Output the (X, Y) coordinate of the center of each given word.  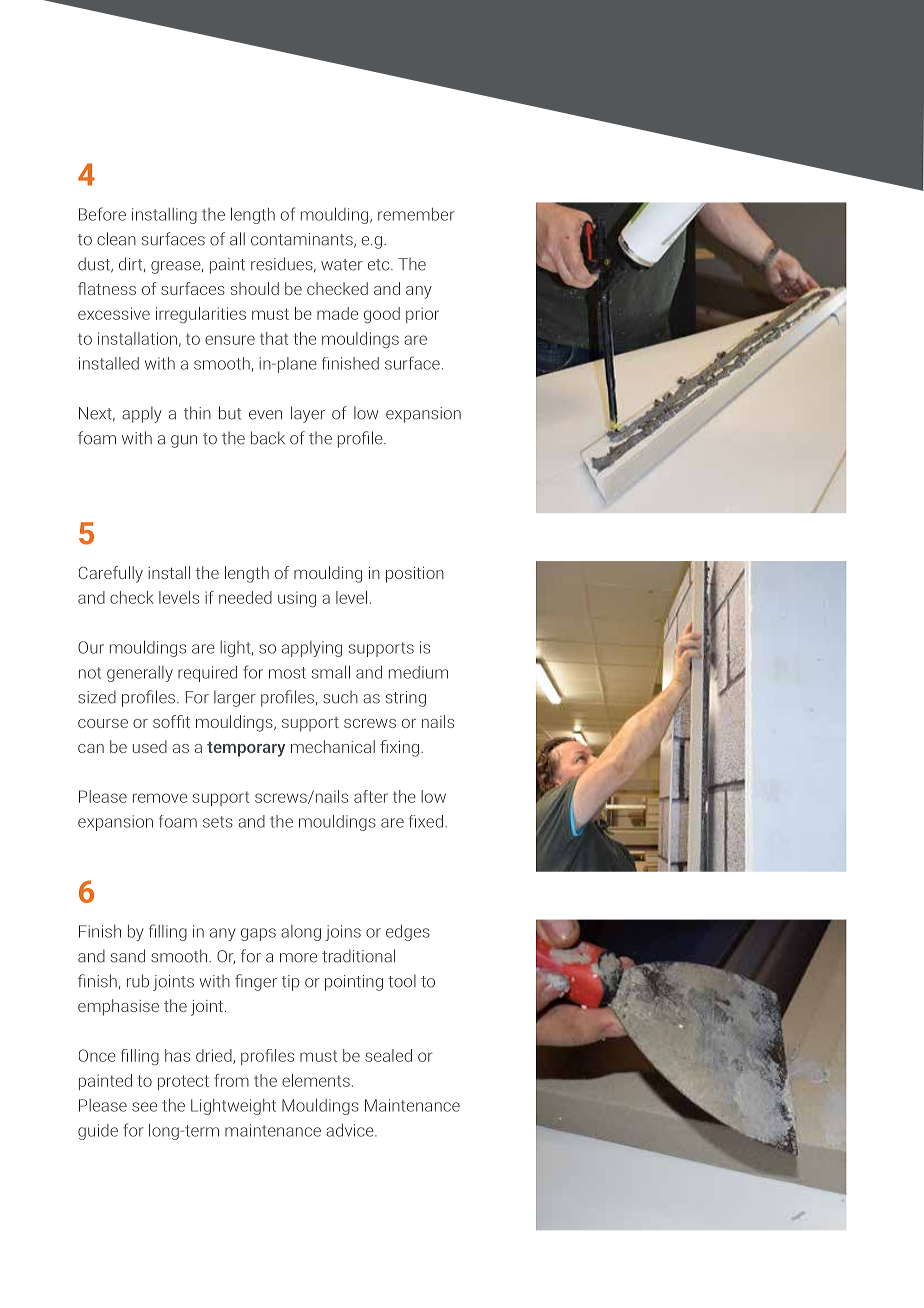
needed (245, 597)
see (144, 1107)
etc (380, 265)
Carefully (111, 574)
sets (218, 822)
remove (160, 798)
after (371, 796)
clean (116, 239)
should (255, 288)
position (415, 575)
